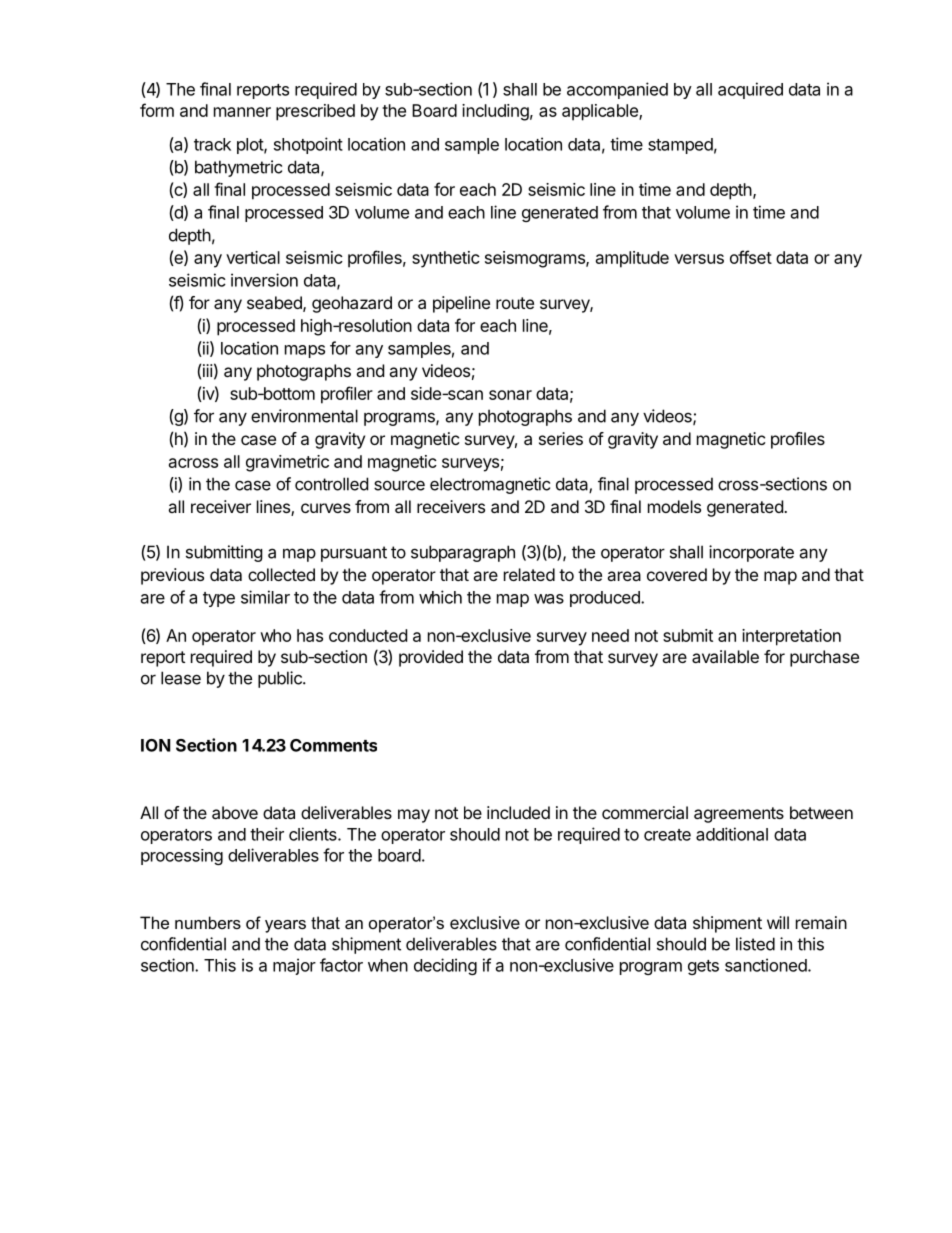 This document has height=1233, width=952. What do you see at coordinates (445, 966) in the document?
I see `deciding` at bounding box center [445, 966].
